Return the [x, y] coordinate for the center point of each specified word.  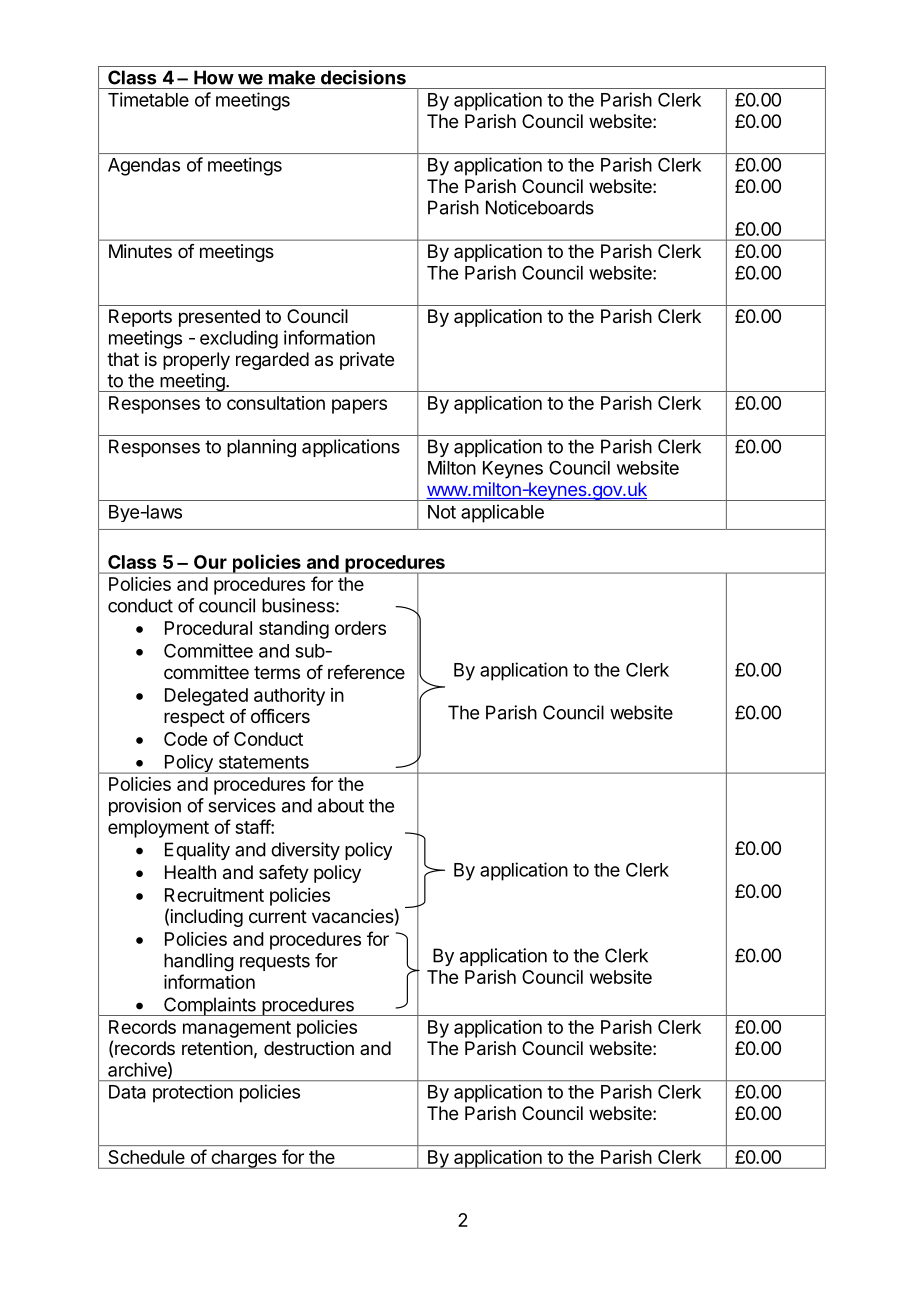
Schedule [147, 1157]
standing [294, 630]
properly [196, 361]
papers [359, 406]
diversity [305, 851]
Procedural [208, 628]
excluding [239, 339]
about [341, 805]
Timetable [148, 99]
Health [190, 872]
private [367, 361]
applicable [502, 513]
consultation [276, 403]
